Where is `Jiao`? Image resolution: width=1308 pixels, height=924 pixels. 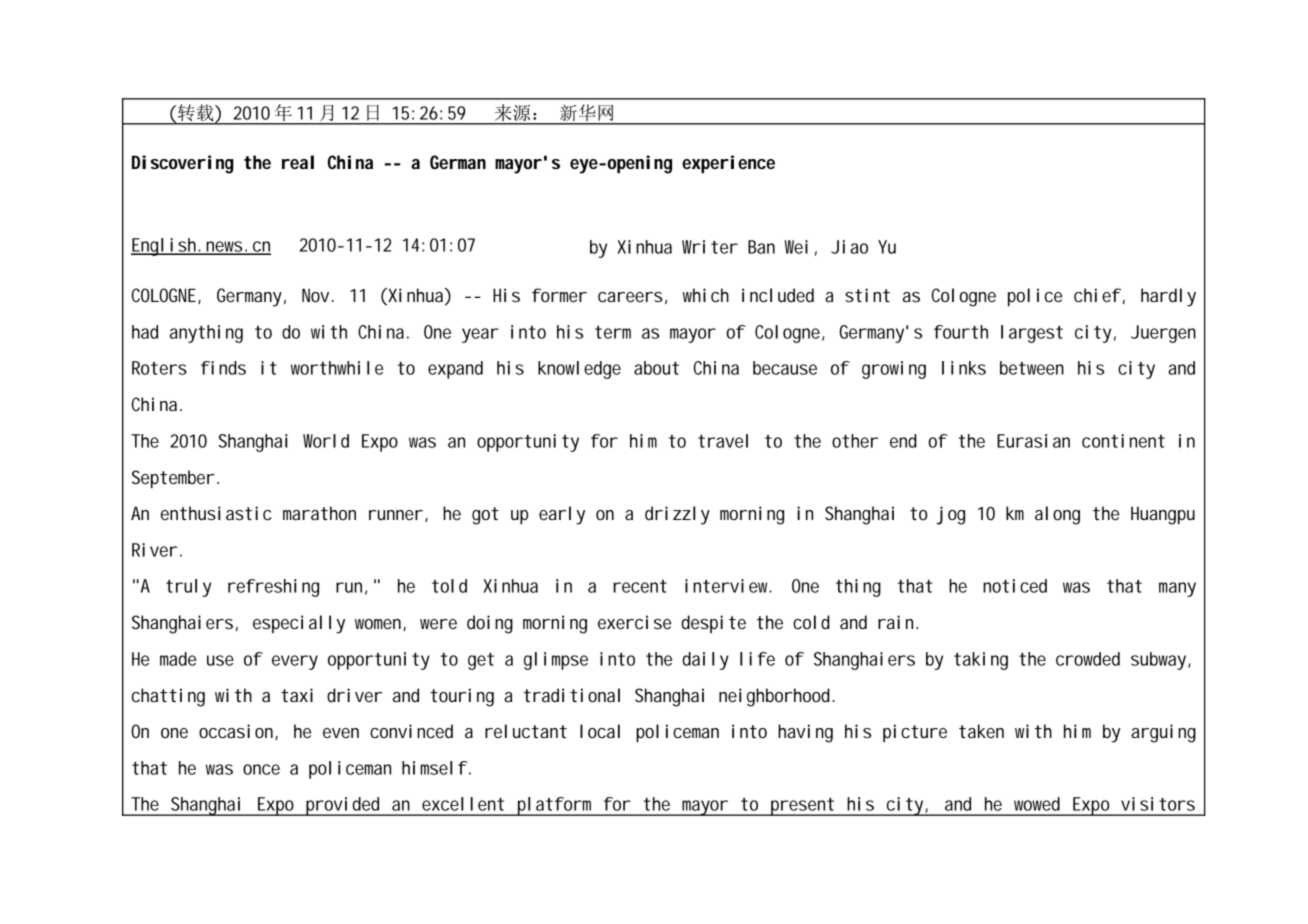 Jiao is located at coordinates (849, 247).
